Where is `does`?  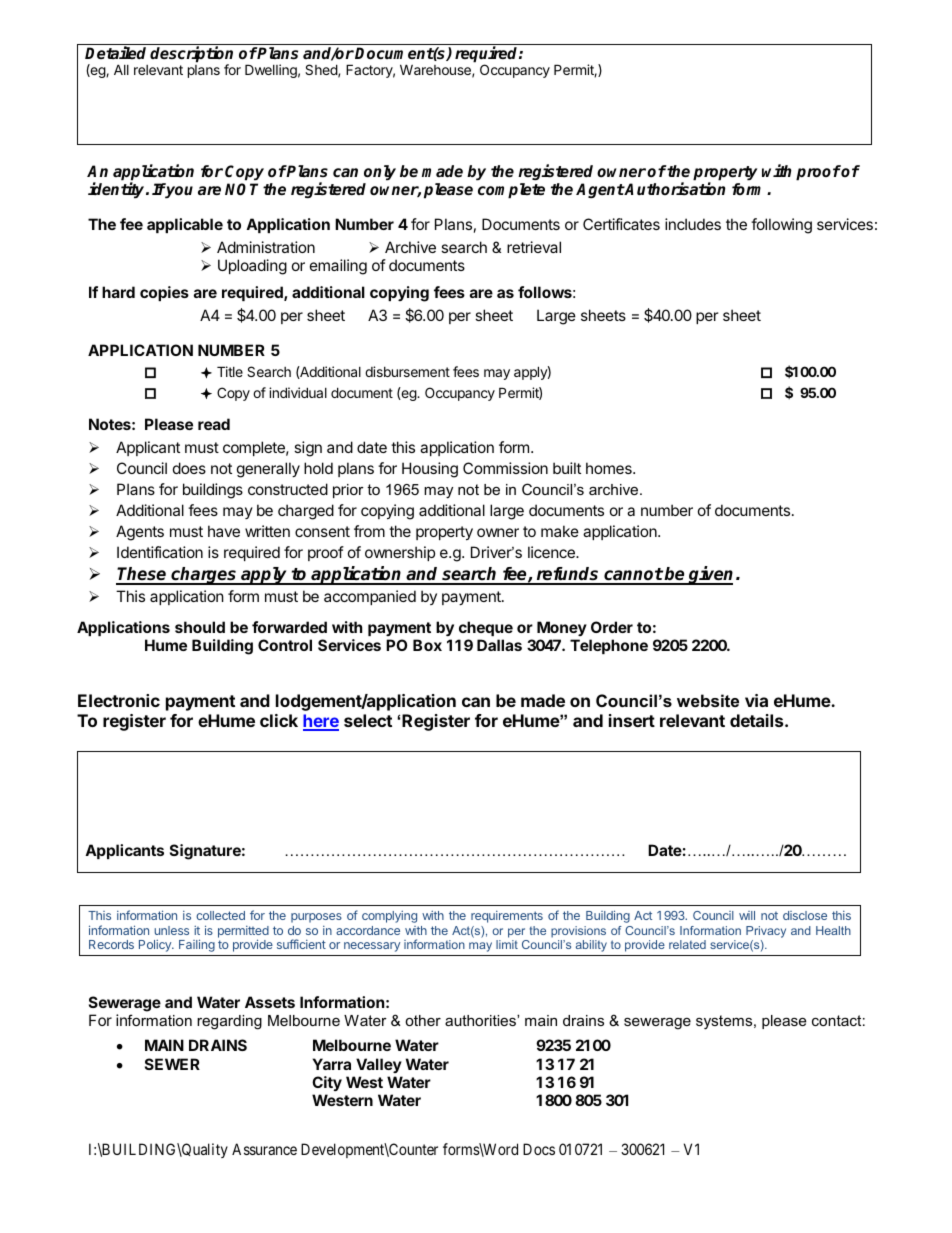
does is located at coordinates (189, 468).
